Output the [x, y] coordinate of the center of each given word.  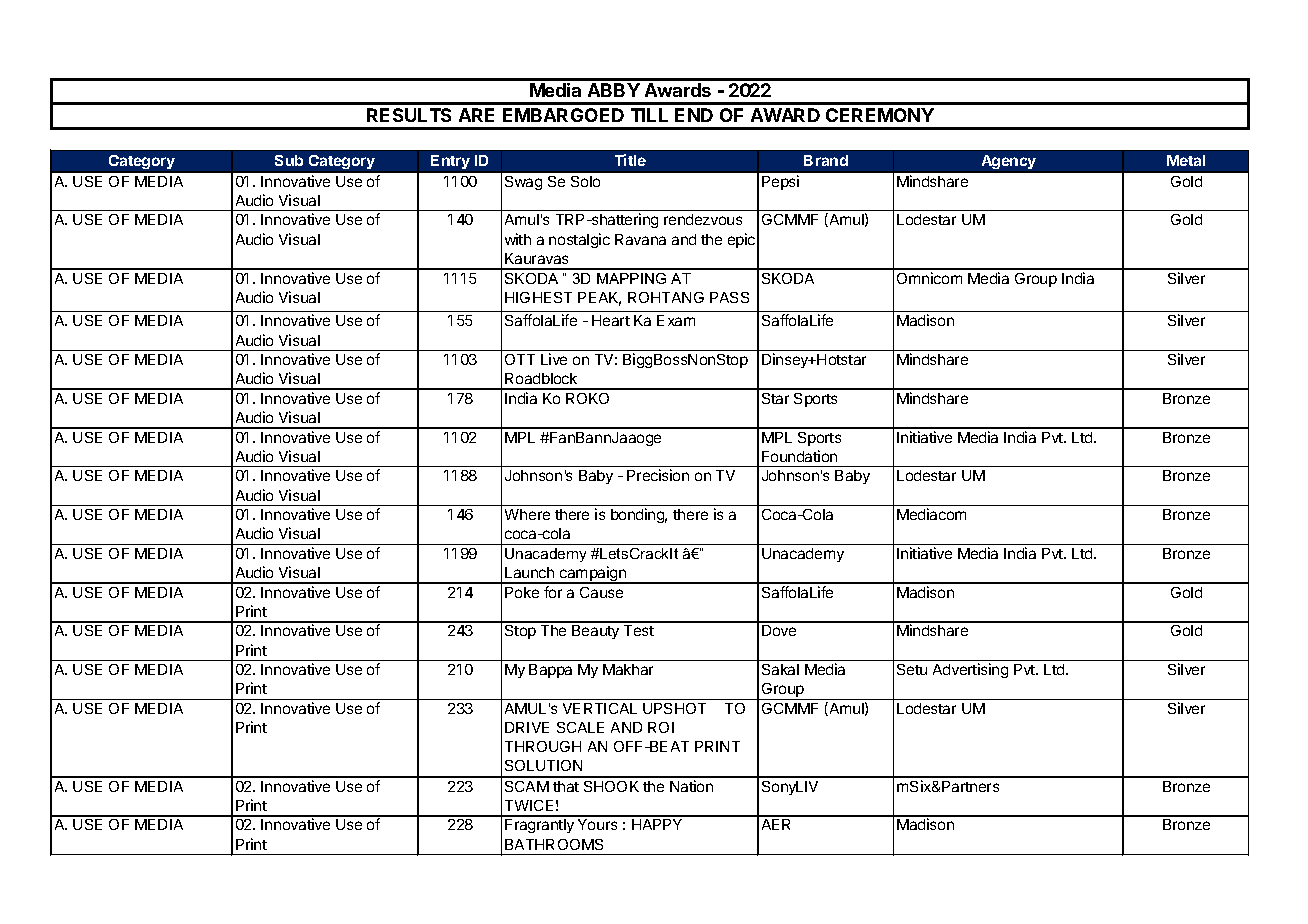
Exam [676, 320]
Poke [522, 592]
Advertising [970, 670]
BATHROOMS [554, 844]
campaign [593, 575]
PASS [729, 297]
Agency [1009, 162]
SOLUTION [543, 765]
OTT [520, 359]
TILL [649, 115]
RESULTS [409, 115]
